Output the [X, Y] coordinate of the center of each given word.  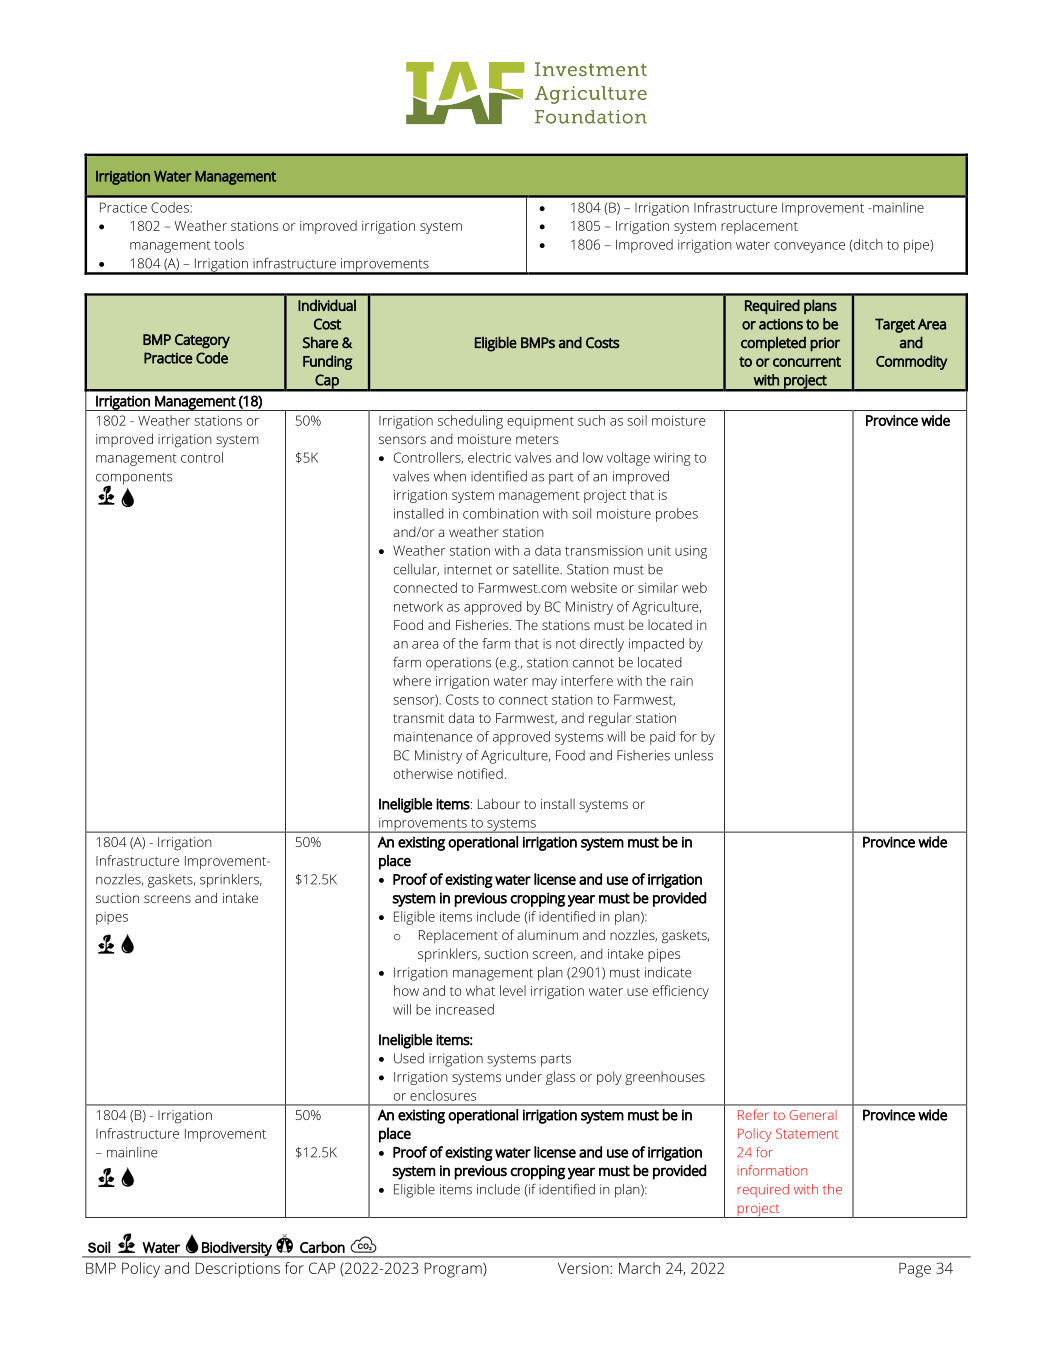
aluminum [547, 934]
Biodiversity [237, 1249]
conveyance [809, 247]
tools [229, 244]
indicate [668, 972]
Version [584, 1268]
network [418, 606]
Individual [327, 305]
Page [915, 1270]
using [691, 552]
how [406, 990]
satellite [537, 569]
